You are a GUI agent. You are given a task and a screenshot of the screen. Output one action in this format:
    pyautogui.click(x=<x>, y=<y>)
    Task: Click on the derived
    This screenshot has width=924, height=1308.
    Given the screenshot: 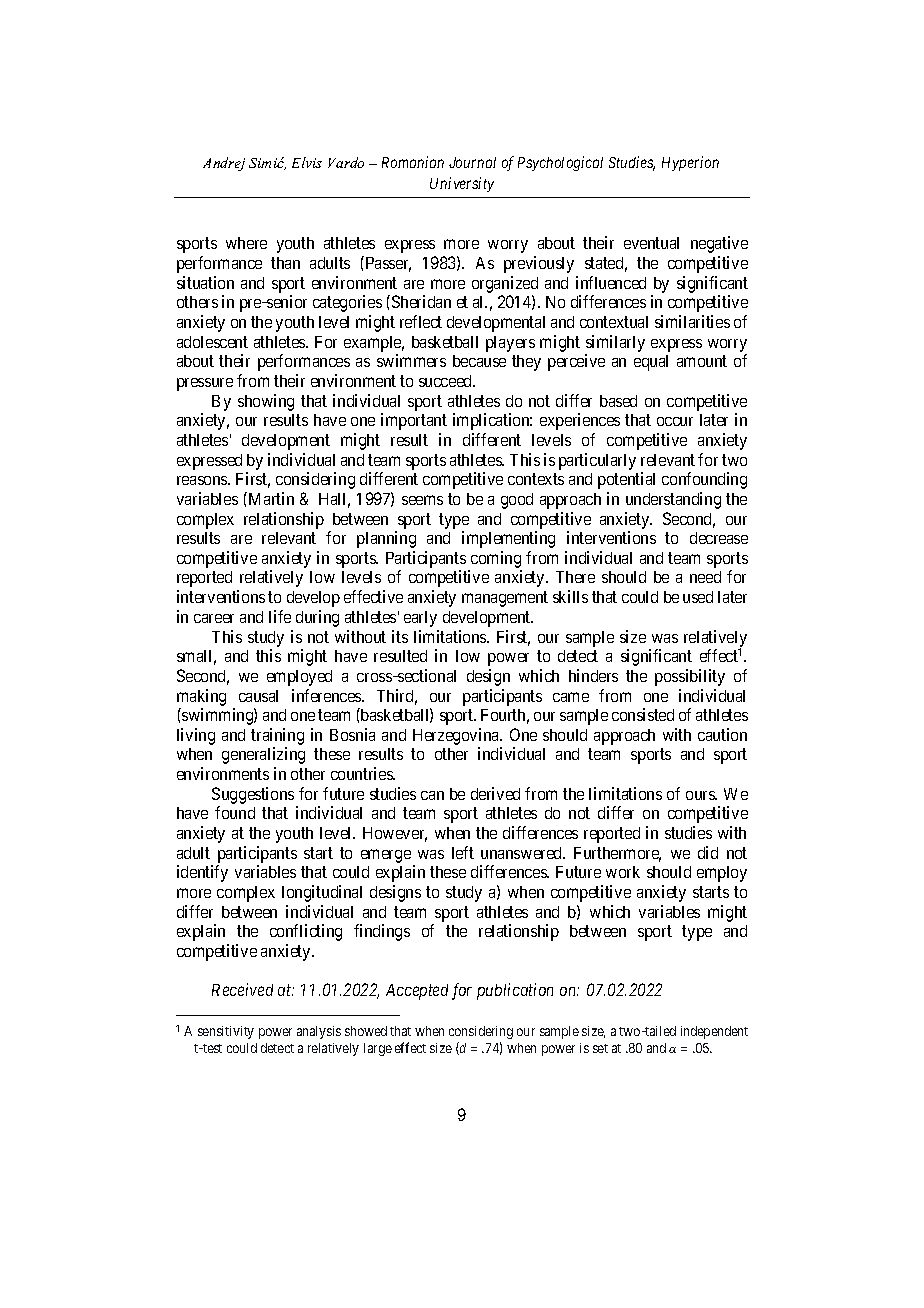 What is the action you would take?
    pyautogui.click(x=495, y=793)
